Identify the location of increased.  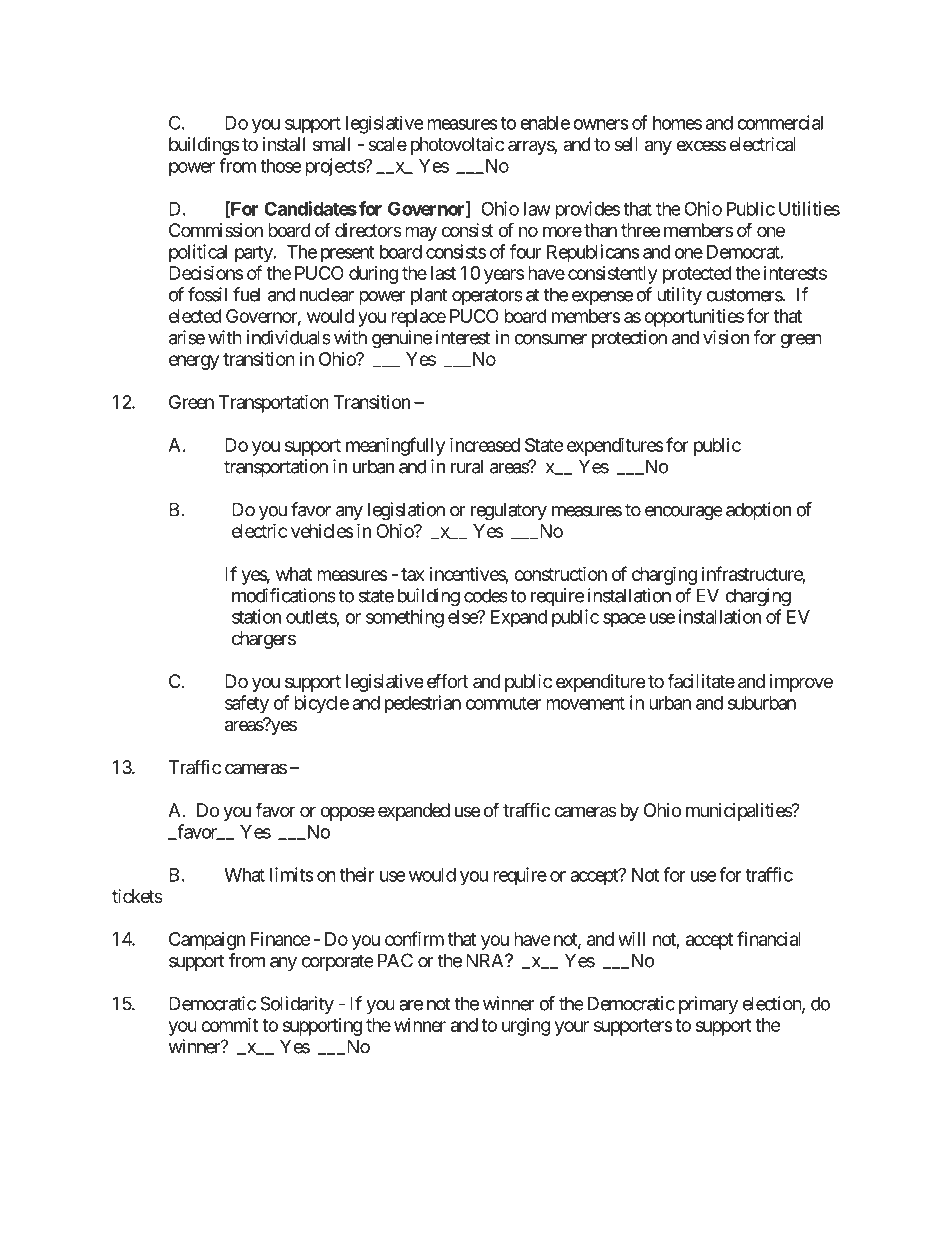
(485, 444).
